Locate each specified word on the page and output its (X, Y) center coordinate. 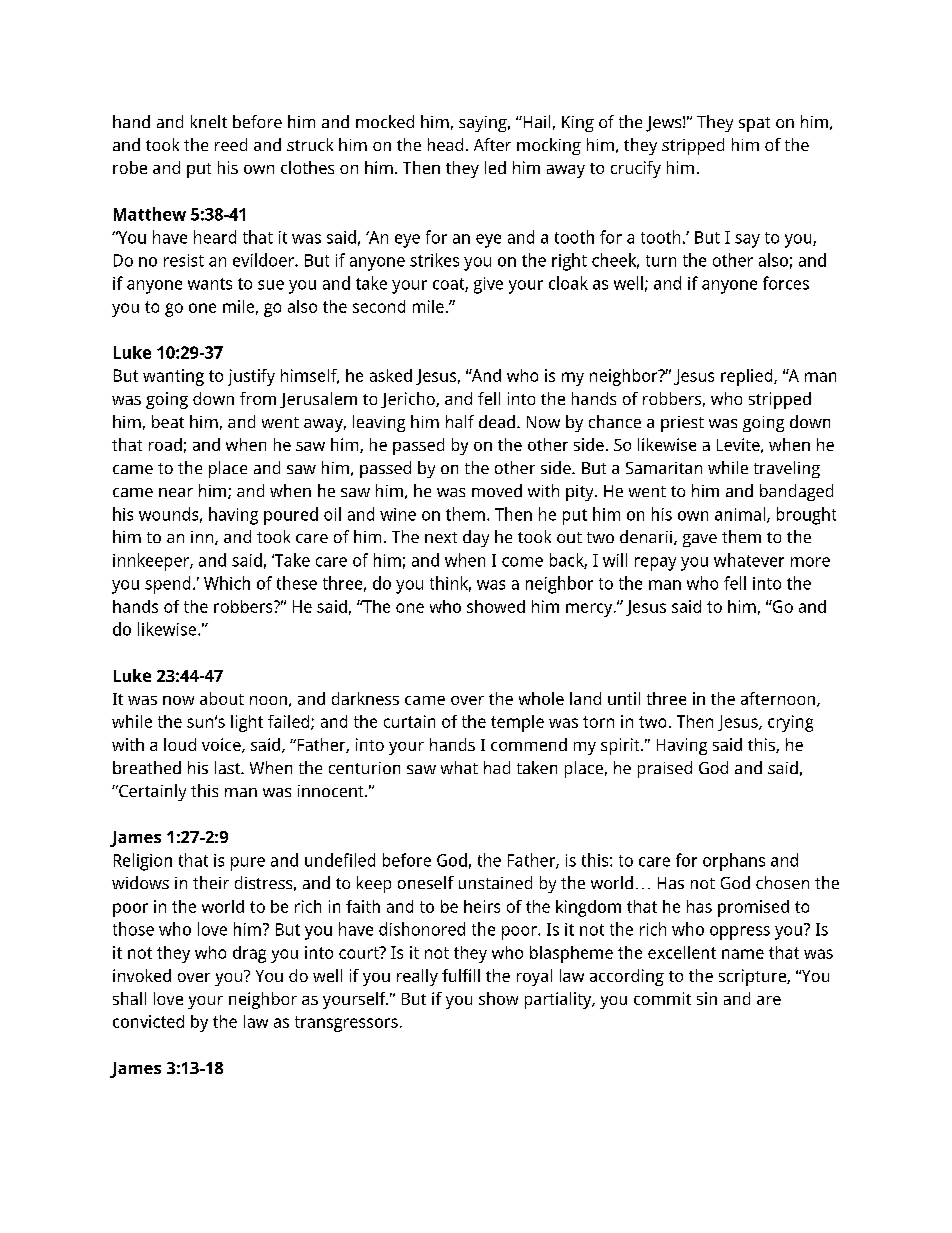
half (460, 421)
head (445, 144)
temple (517, 723)
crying (790, 723)
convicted (148, 1021)
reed (231, 144)
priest (682, 424)
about (222, 698)
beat (168, 421)
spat (754, 124)
